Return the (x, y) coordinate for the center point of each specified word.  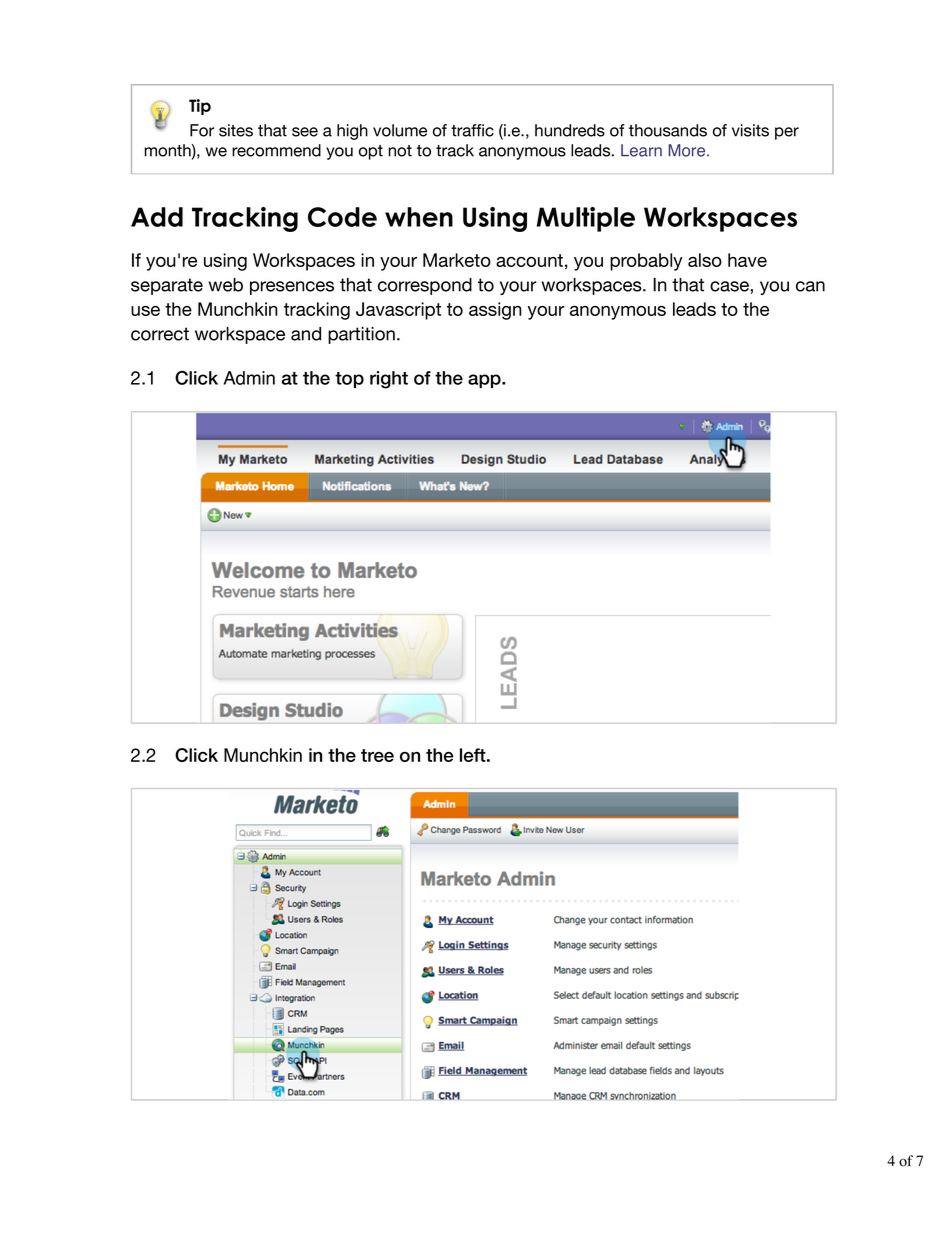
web (226, 285)
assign (495, 311)
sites (236, 130)
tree (377, 755)
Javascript (398, 311)
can (810, 286)
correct (160, 334)
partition (361, 335)
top (349, 380)
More (688, 150)
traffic (472, 130)
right (389, 380)
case (730, 287)
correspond (425, 286)
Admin (249, 378)
